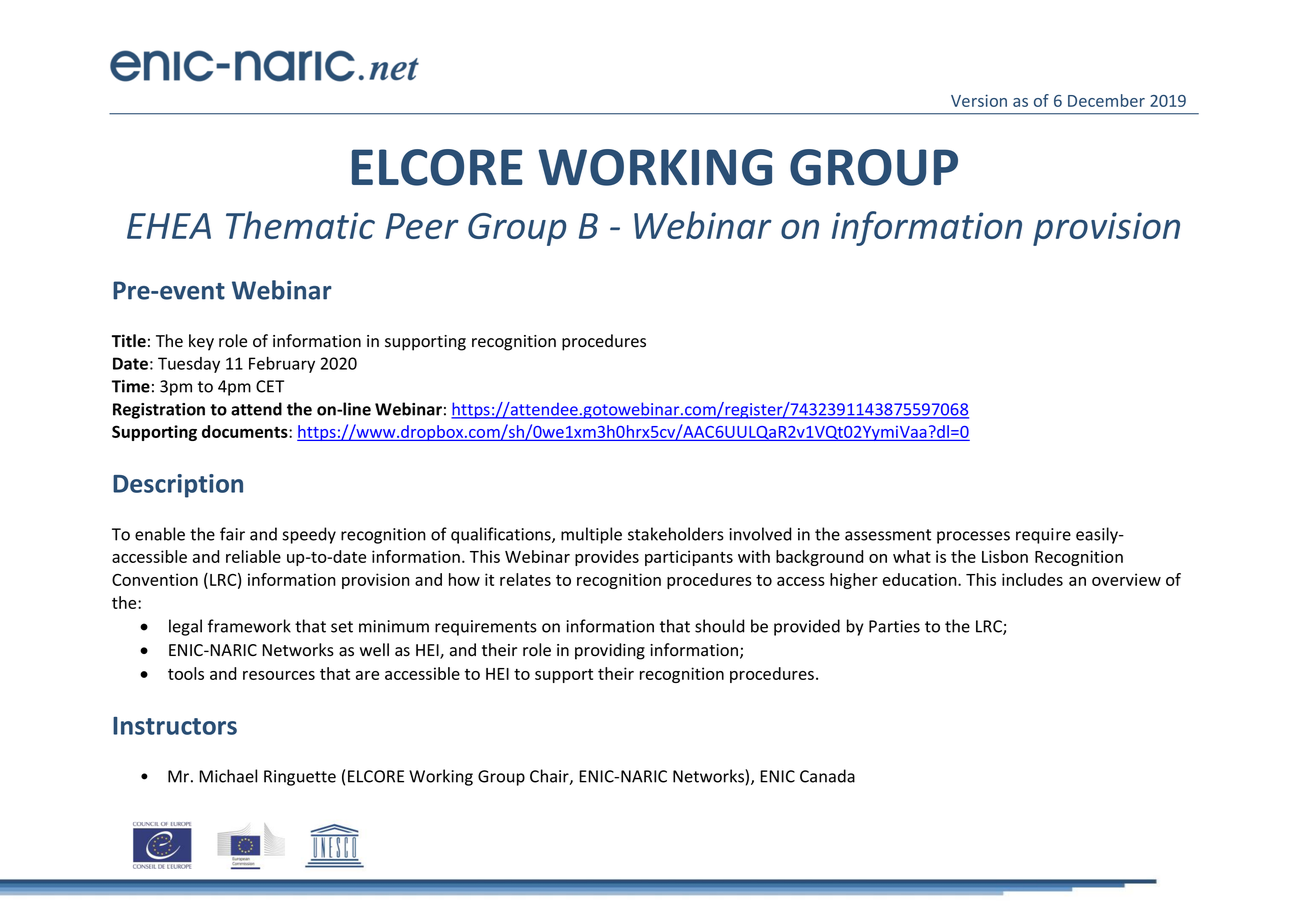  I want to click on stakeholders, so click(676, 534).
